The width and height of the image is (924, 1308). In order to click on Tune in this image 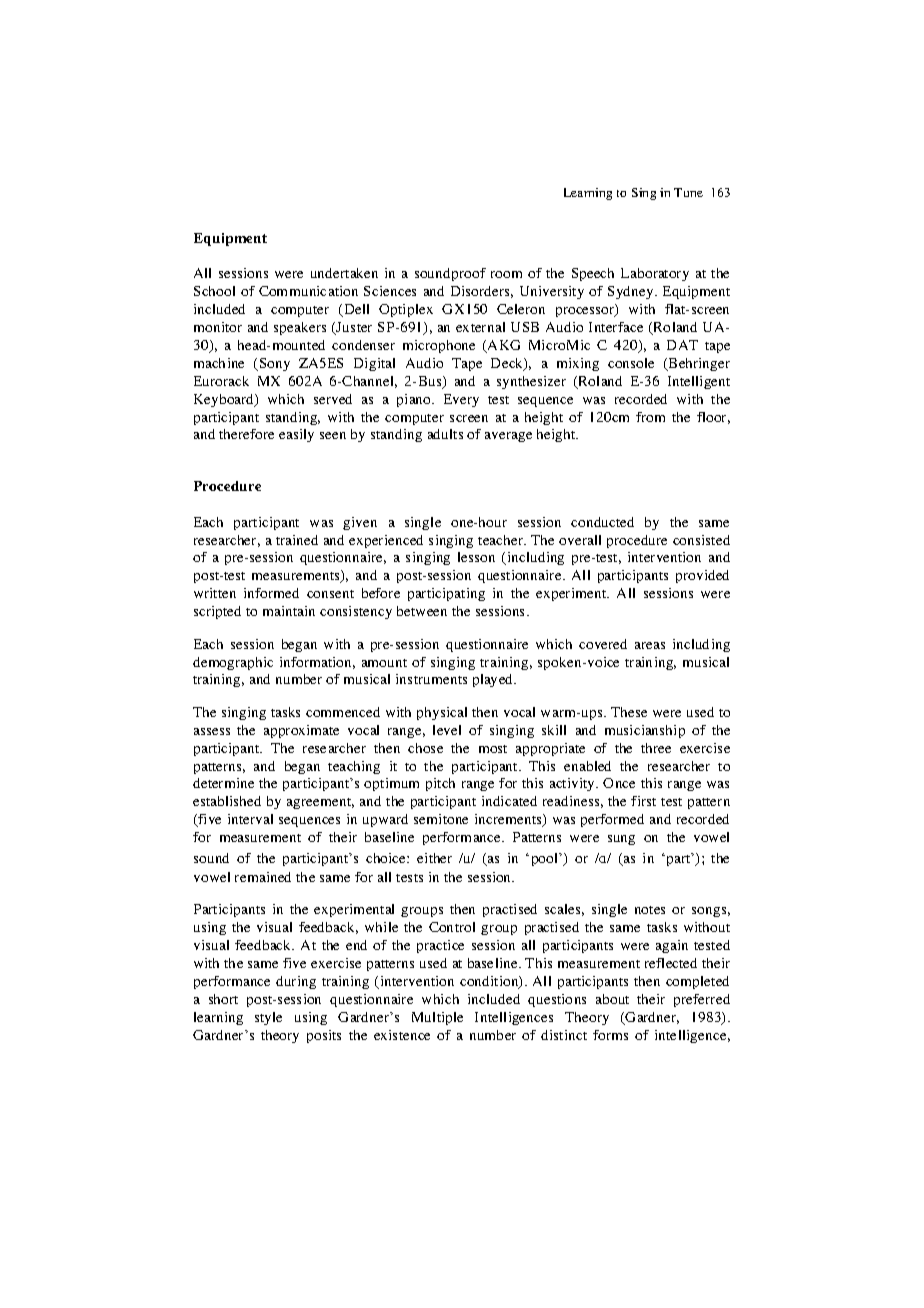, I will do `click(688, 192)`.
